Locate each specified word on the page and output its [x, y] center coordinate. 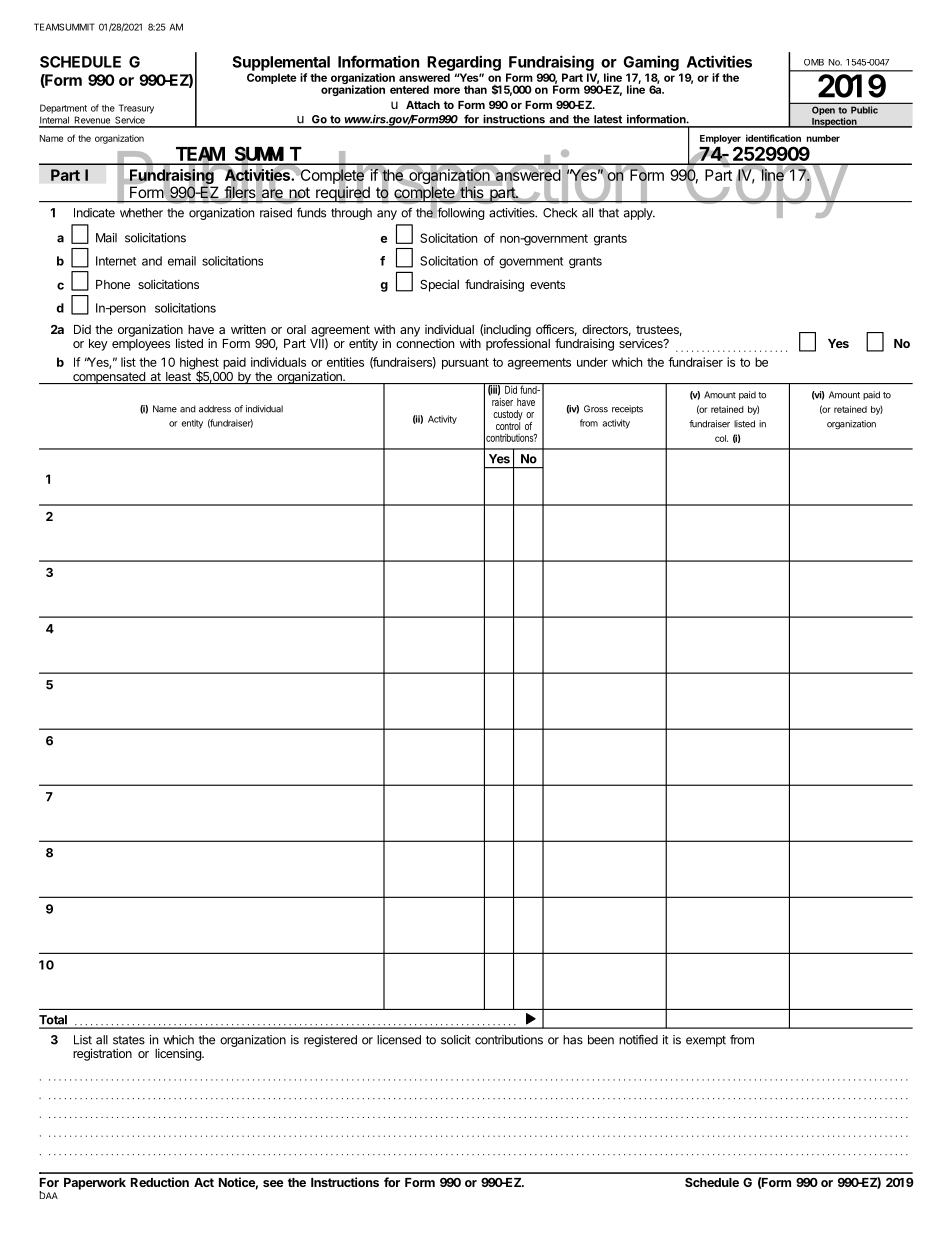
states [129, 1040]
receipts [627, 409]
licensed [399, 1040]
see [273, 1183]
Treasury [136, 109]
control [508, 426]
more [447, 90]
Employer [720, 139]
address [215, 409]
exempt [706, 1041]
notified [638, 1039]
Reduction [160, 1182]
